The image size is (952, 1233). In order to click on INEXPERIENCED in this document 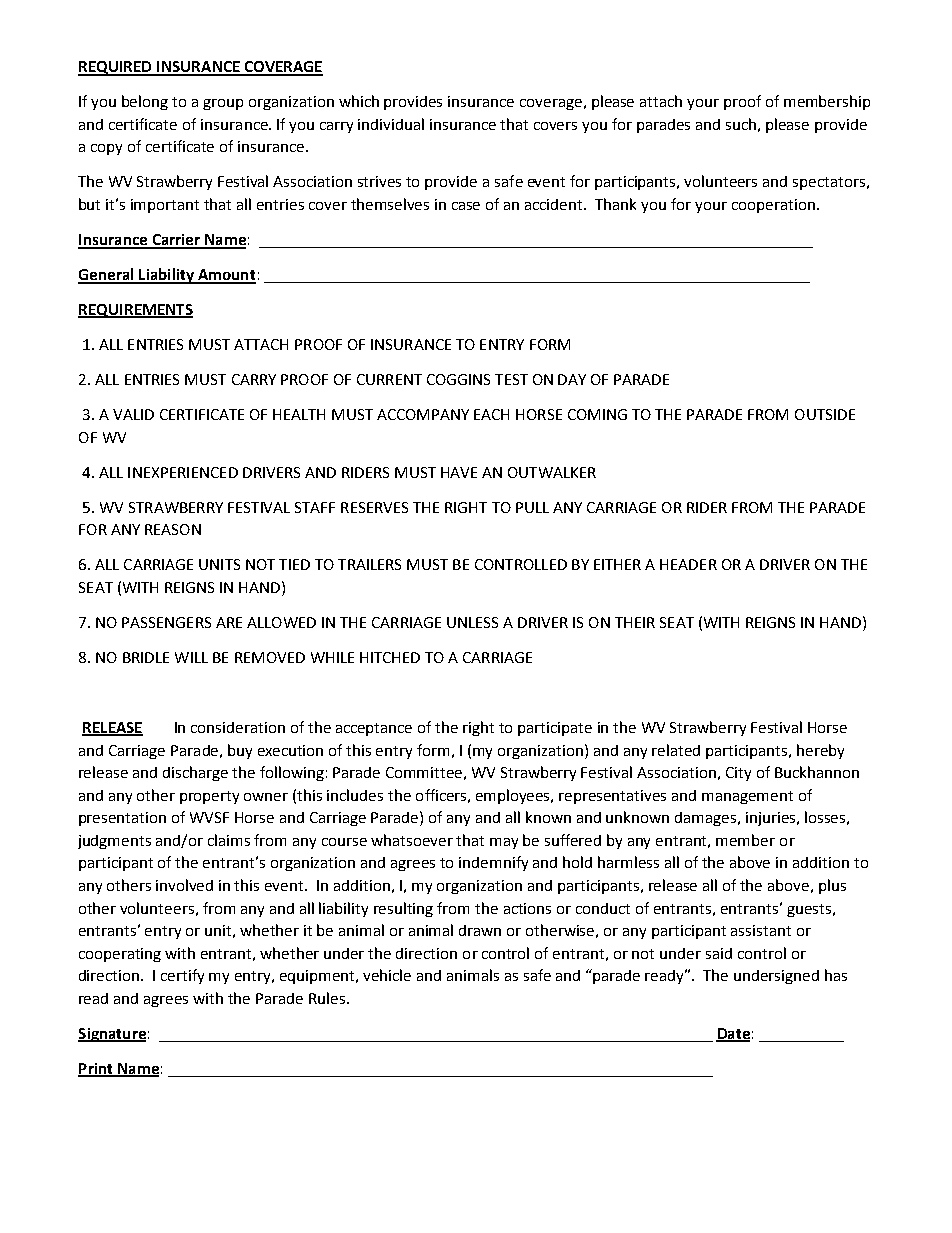, I will do `click(183, 472)`.
